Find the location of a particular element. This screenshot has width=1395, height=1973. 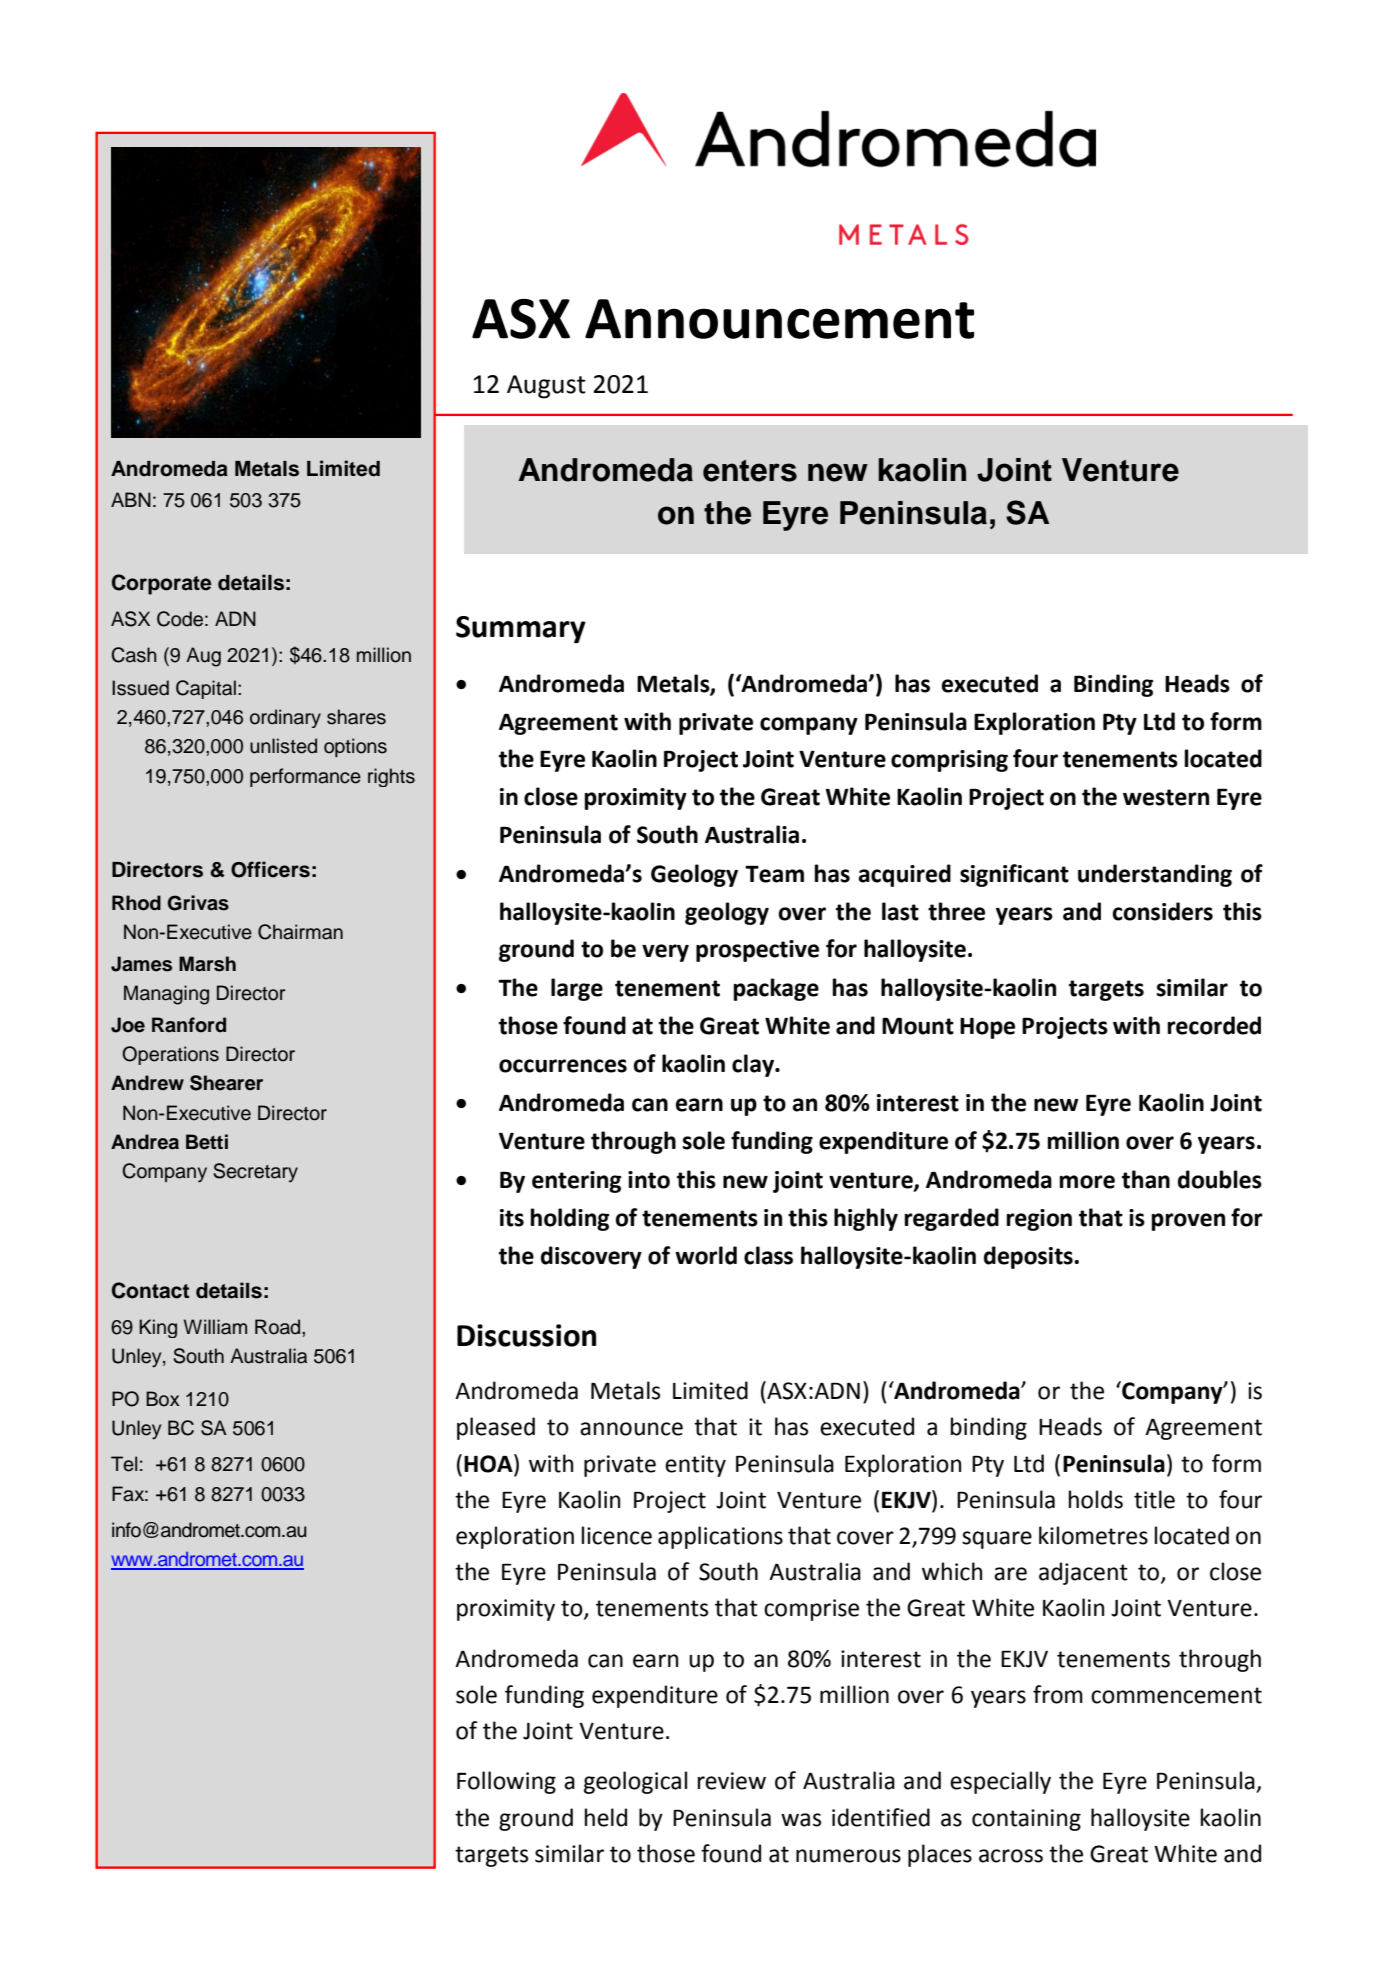

Betti is located at coordinates (207, 1142).
